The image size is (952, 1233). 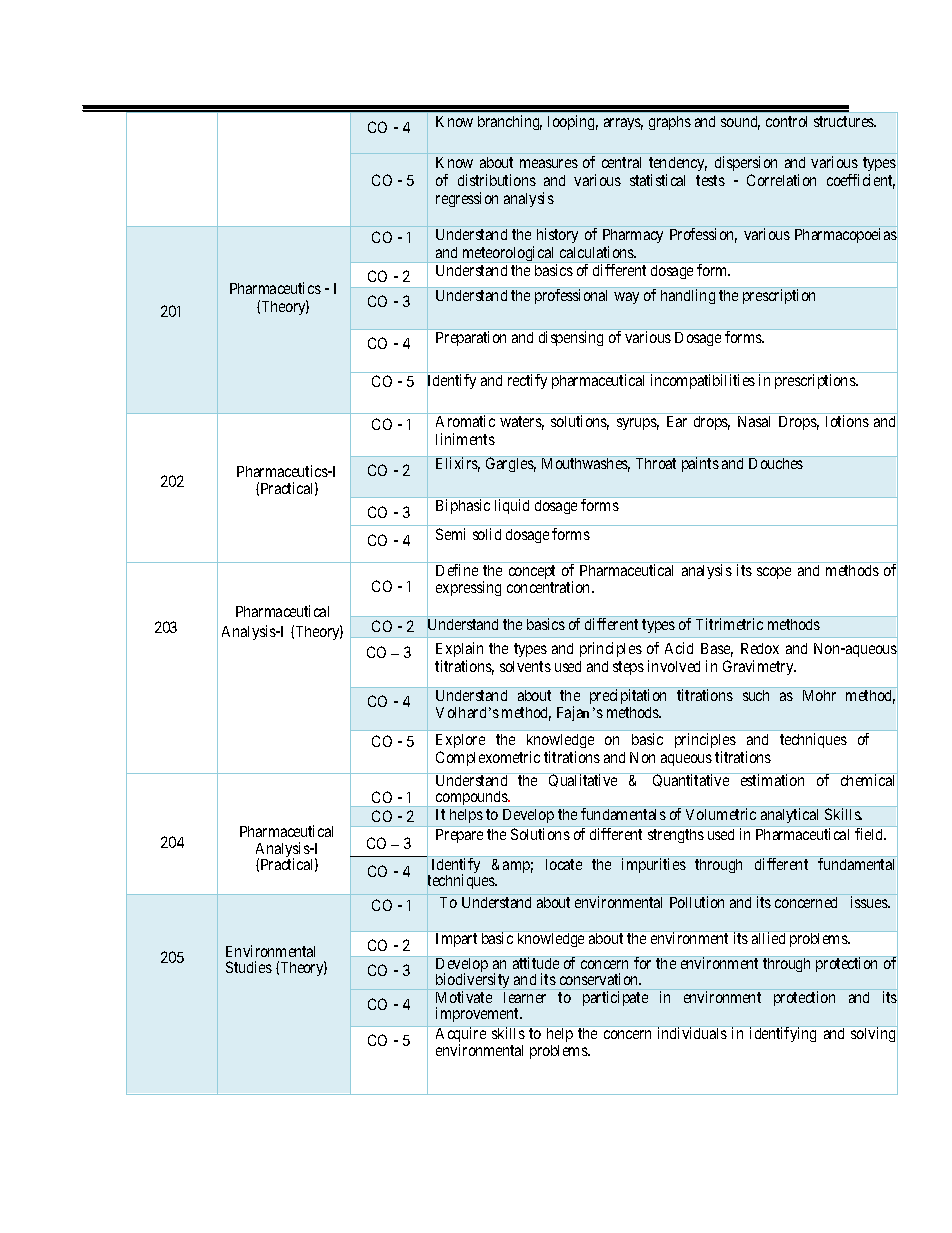 What do you see at coordinates (457, 570) in the screenshot?
I see `Define` at bounding box center [457, 570].
